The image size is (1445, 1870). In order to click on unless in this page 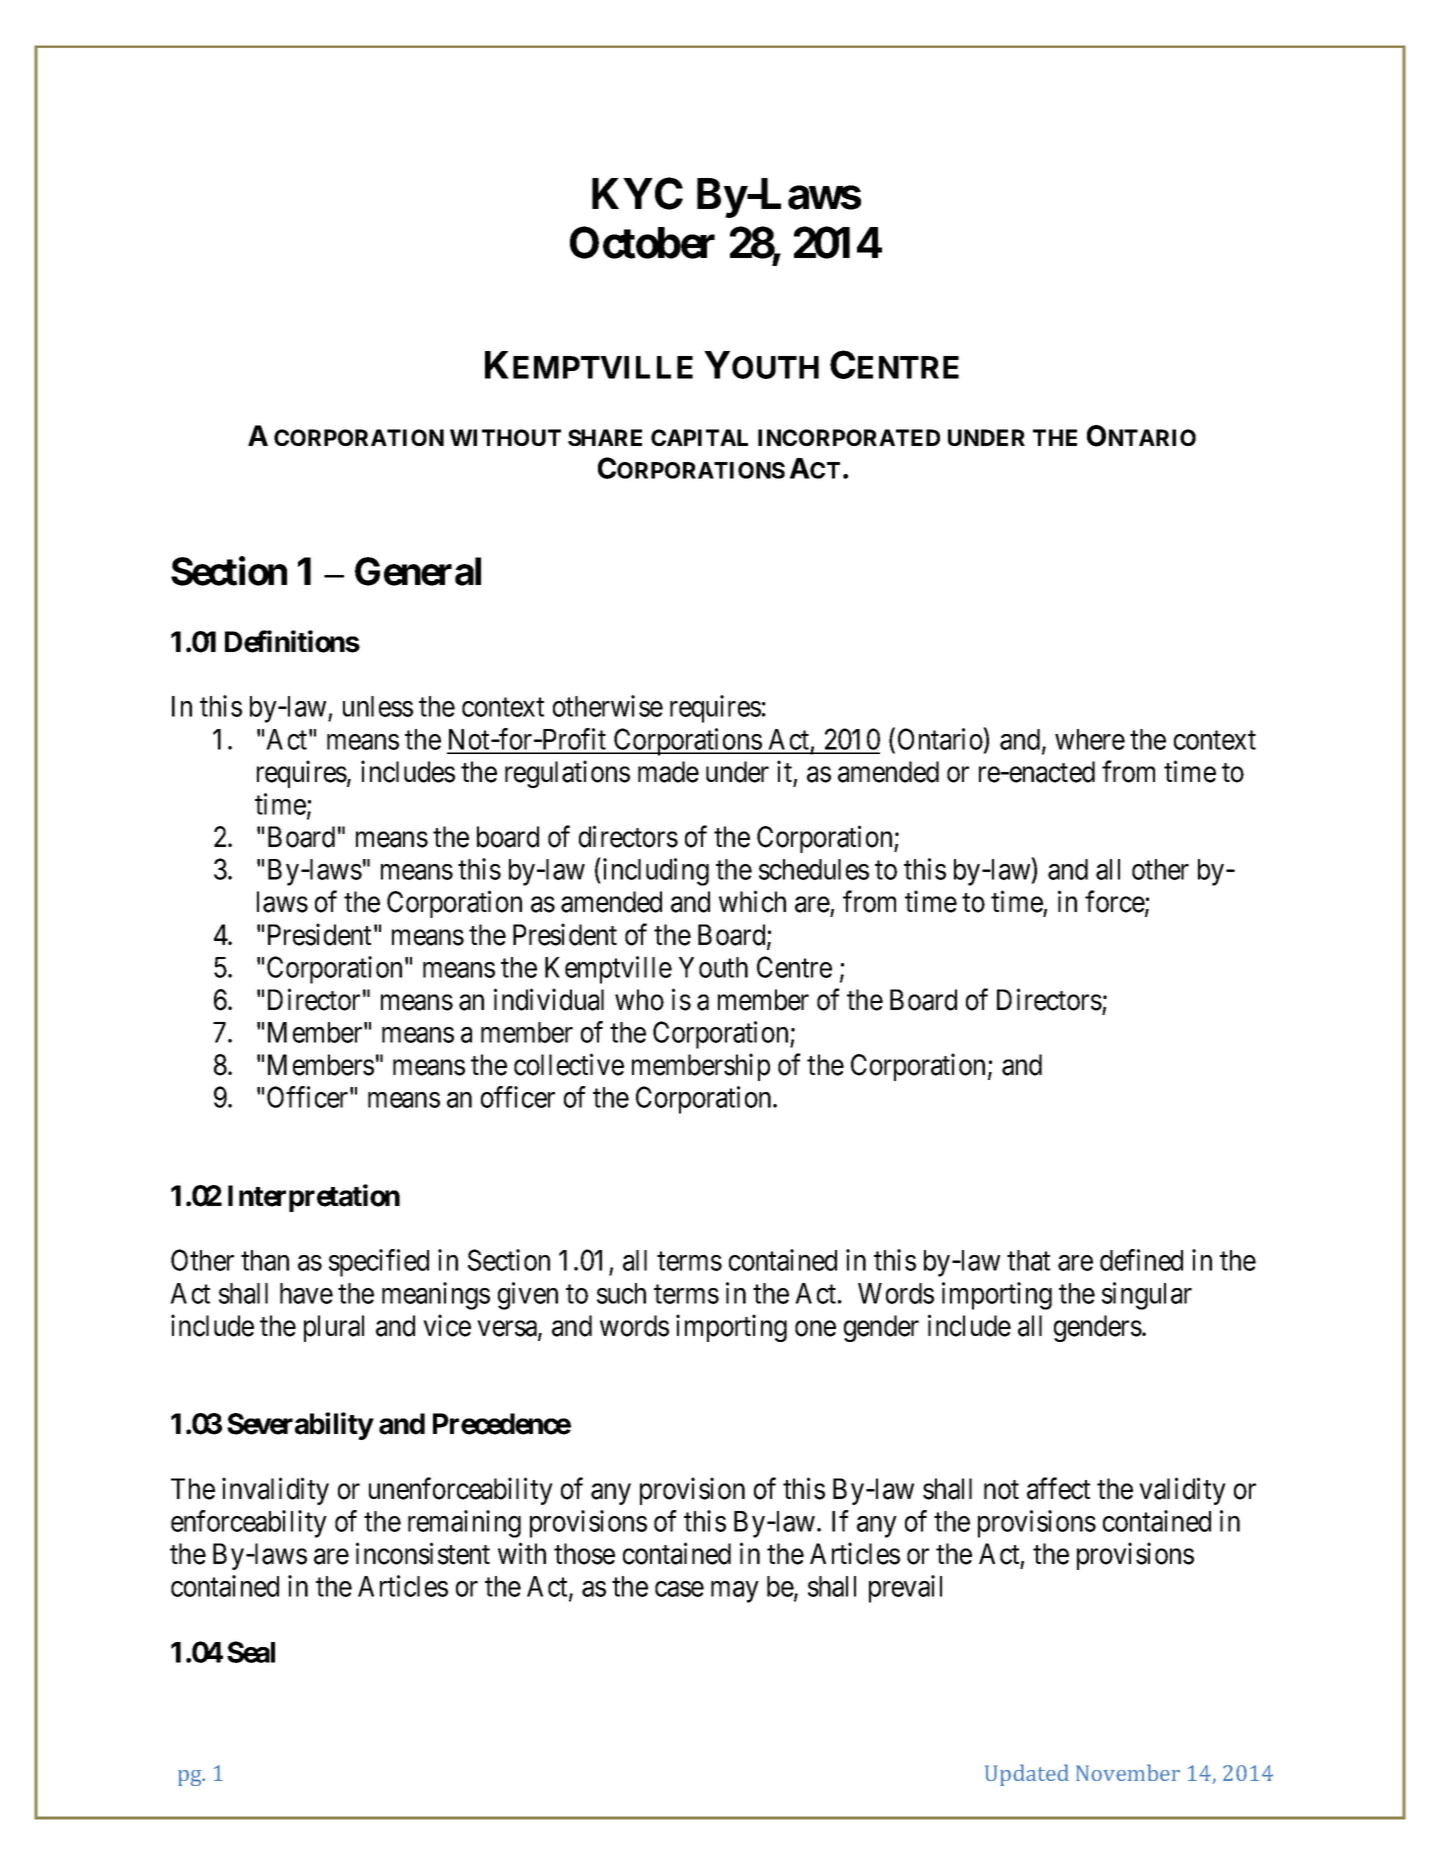, I will do `click(378, 706)`.
